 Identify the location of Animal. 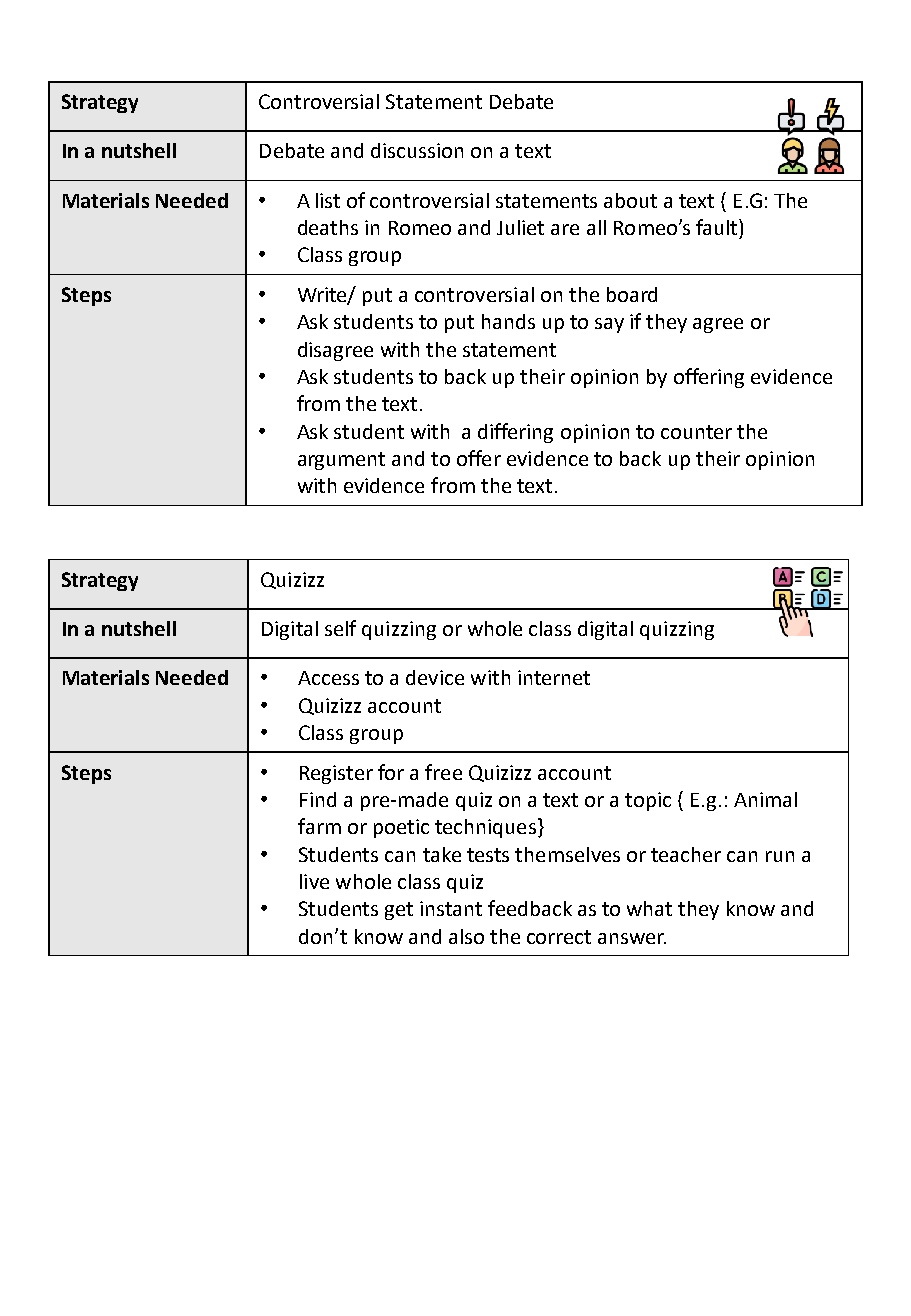
(765, 799).
